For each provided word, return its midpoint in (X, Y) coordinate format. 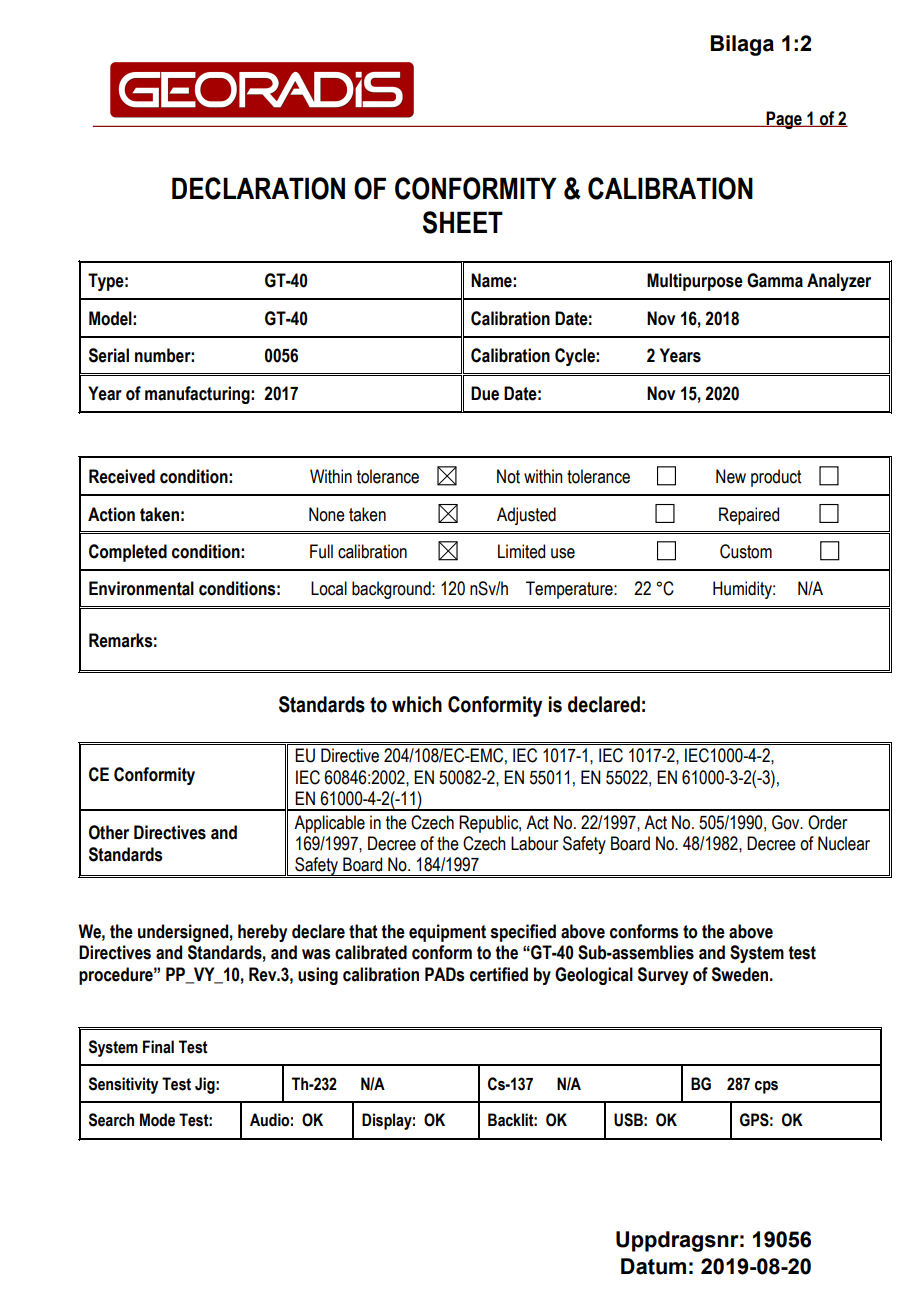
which (417, 704)
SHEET (463, 222)
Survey (663, 976)
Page (784, 120)
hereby (262, 933)
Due (485, 393)
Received (122, 476)
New (731, 476)
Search (111, 1120)
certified (499, 974)
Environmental (141, 588)
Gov (787, 822)
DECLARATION (258, 188)
